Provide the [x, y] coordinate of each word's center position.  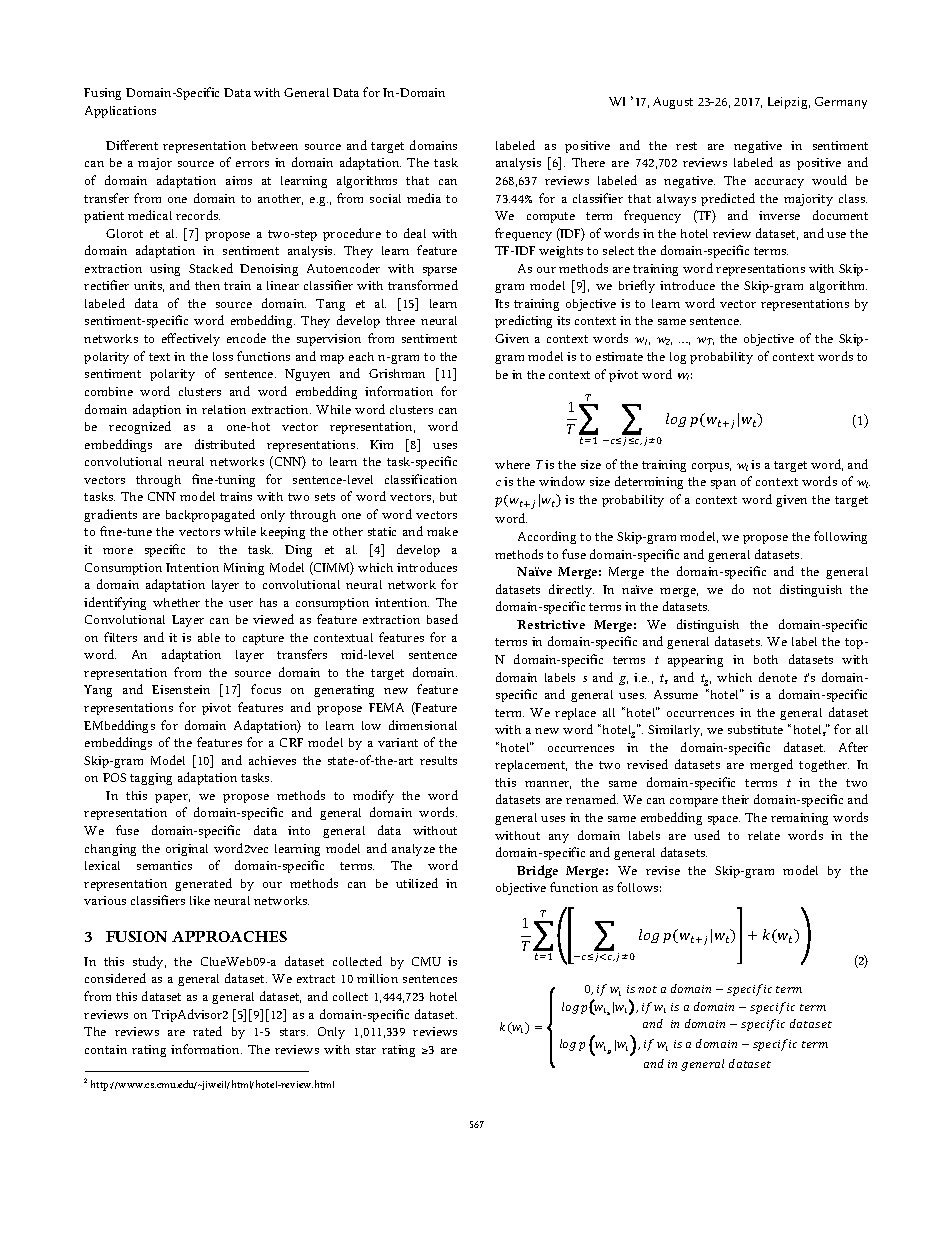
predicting [523, 321]
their [735, 799]
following [840, 537]
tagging [151, 779]
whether [176, 602]
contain [106, 1049]
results [438, 760]
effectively [191, 339]
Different [132, 145]
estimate [619, 356]
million [377, 978]
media [424, 198]
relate [764, 835]
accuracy [779, 183]
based [442, 619]
